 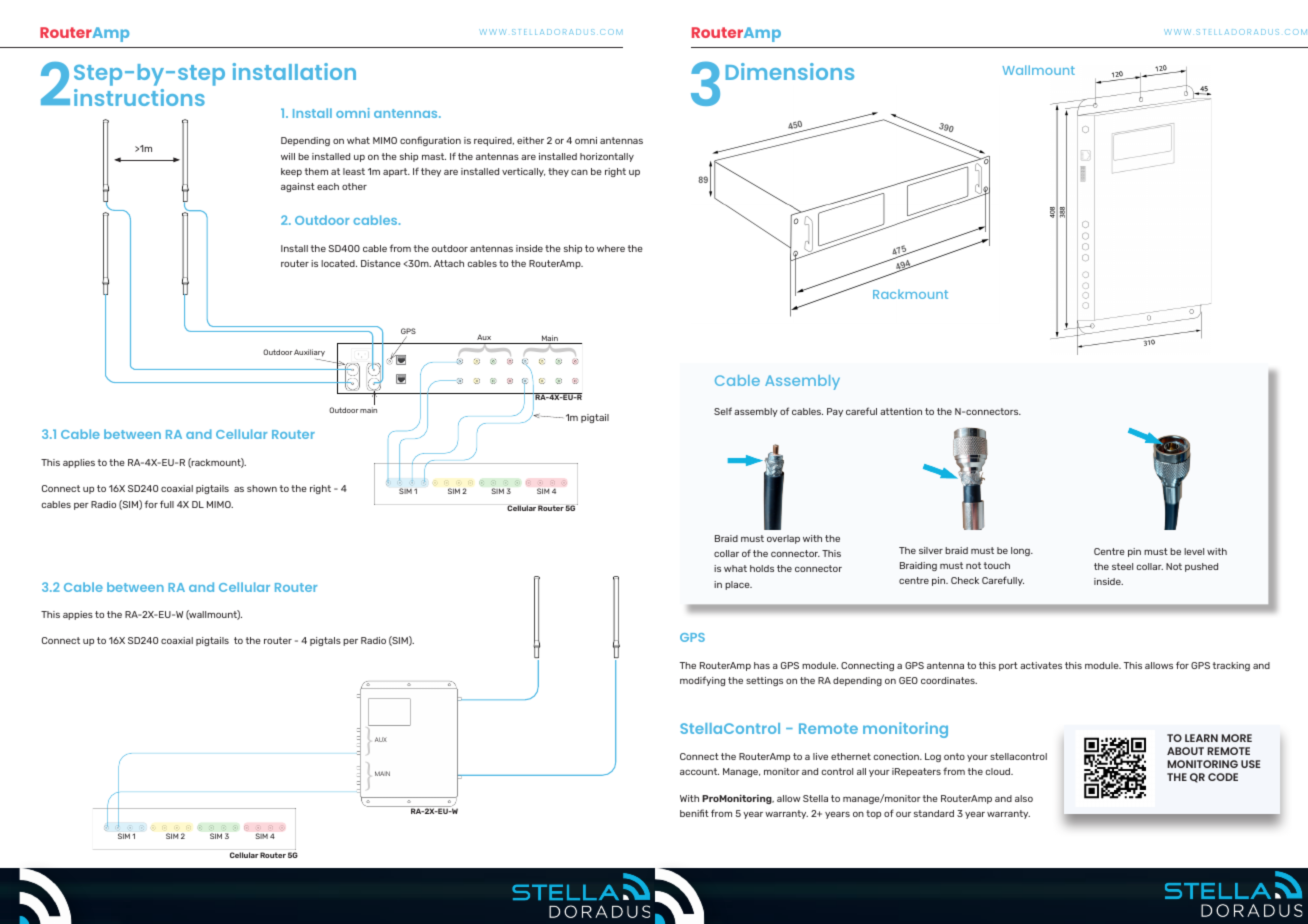 What do you see at coordinates (262, 488) in the screenshot?
I see `shown` at bounding box center [262, 488].
